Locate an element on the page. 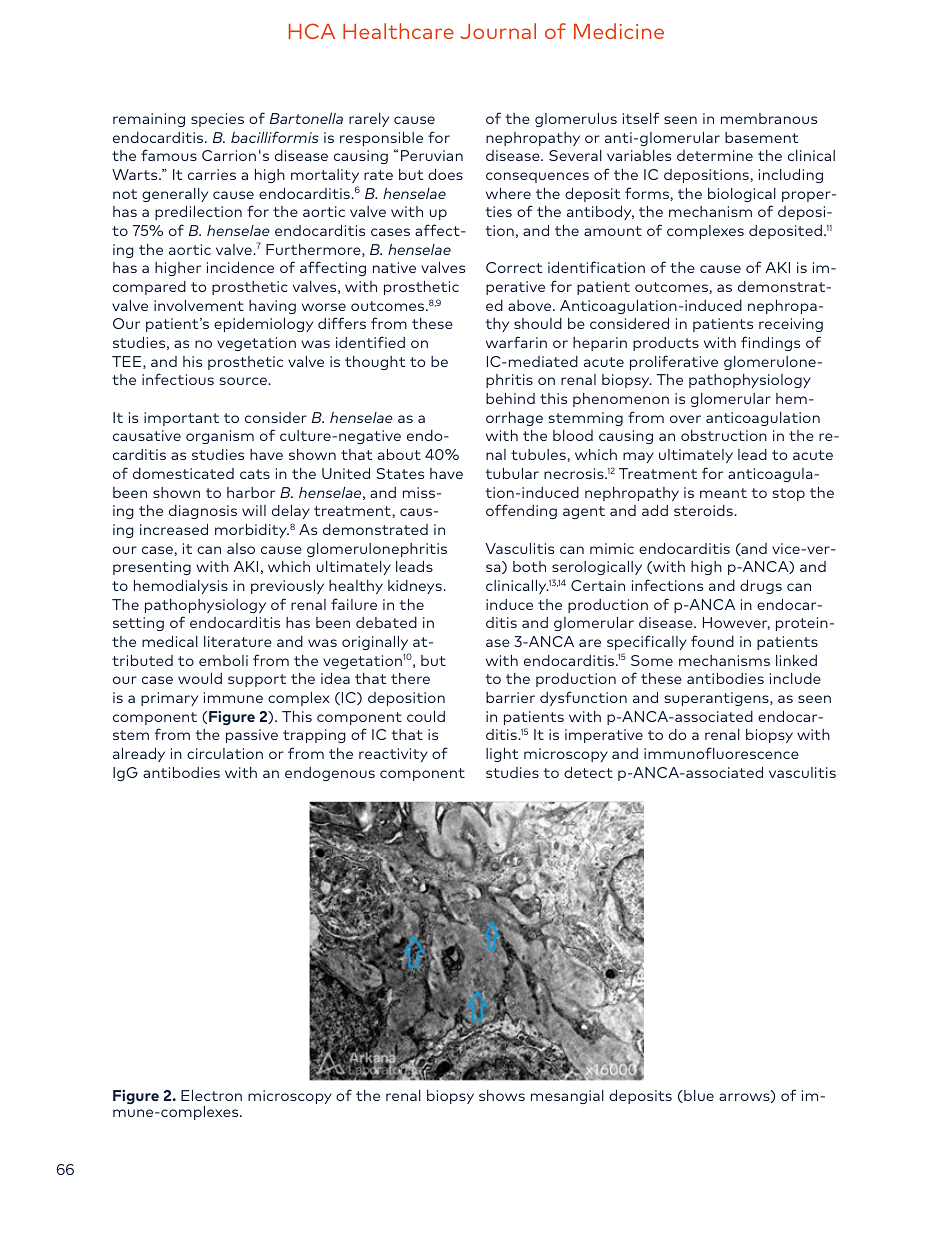 The height and width of the image is (1233, 952). products is located at coordinates (666, 344).
